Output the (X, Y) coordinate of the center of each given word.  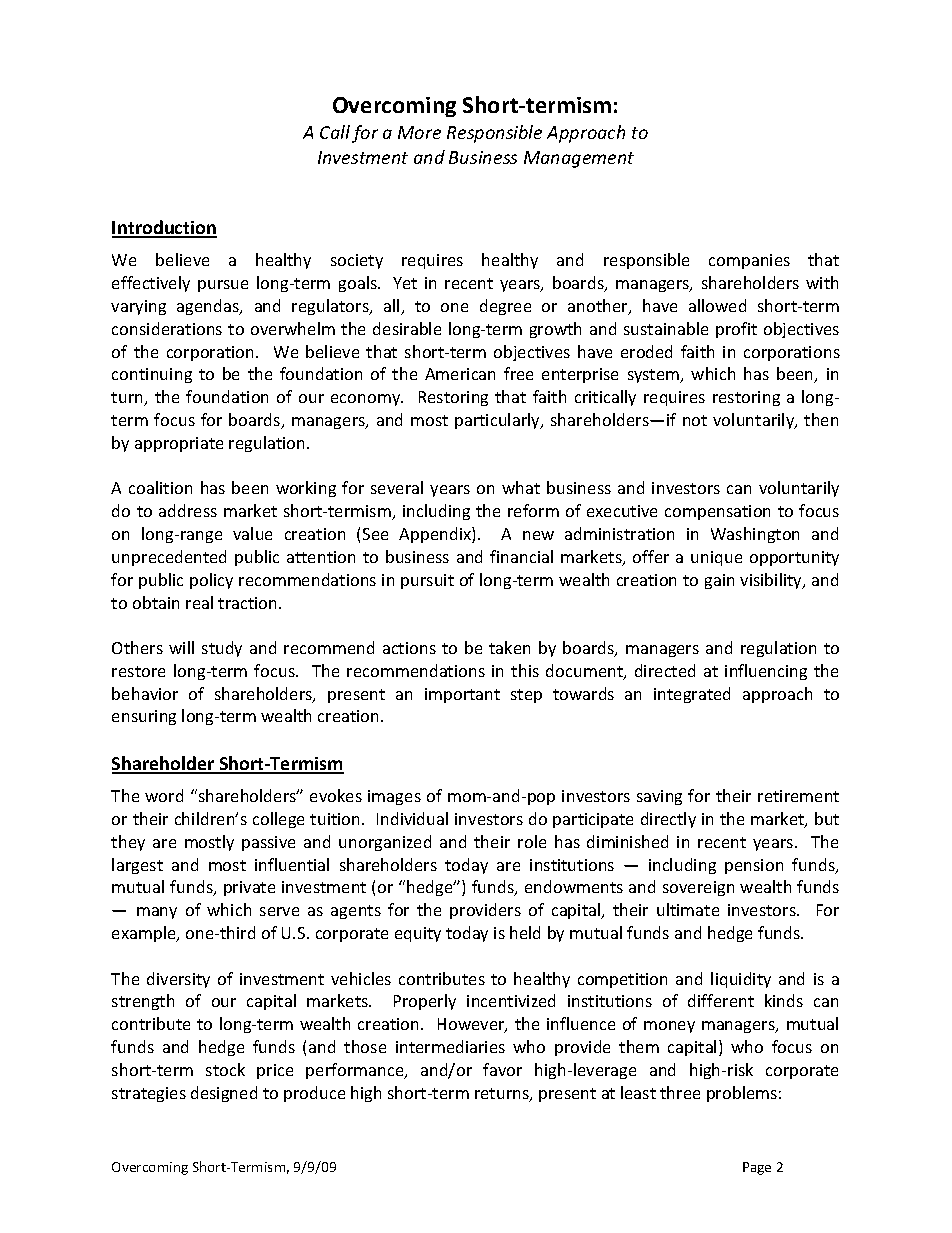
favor (502, 1069)
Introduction (164, 228)
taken (509, 647)
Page (757, 1168)
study (222, 649)
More (419, 132)
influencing (766, 672)
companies (749, 261)
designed (224, 1094)
